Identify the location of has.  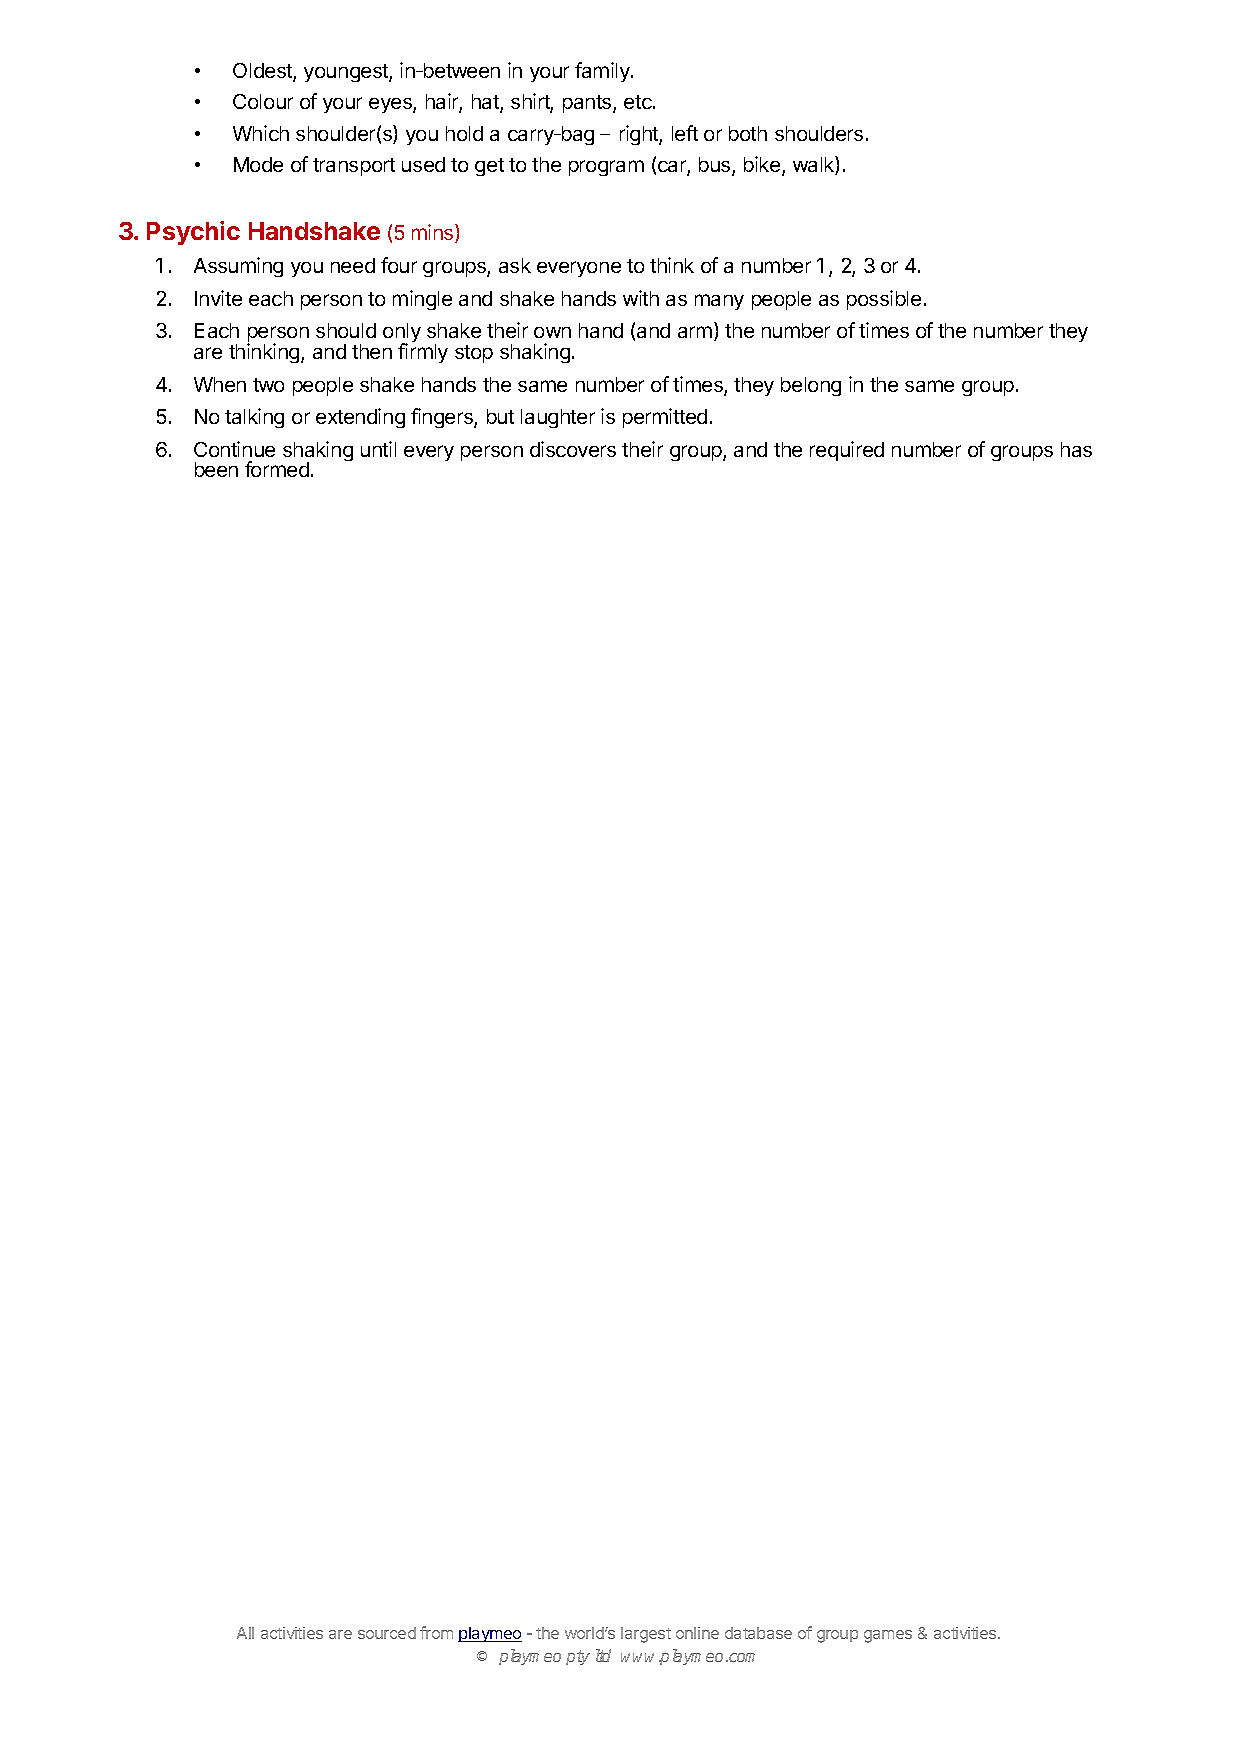
(1076, 449).
